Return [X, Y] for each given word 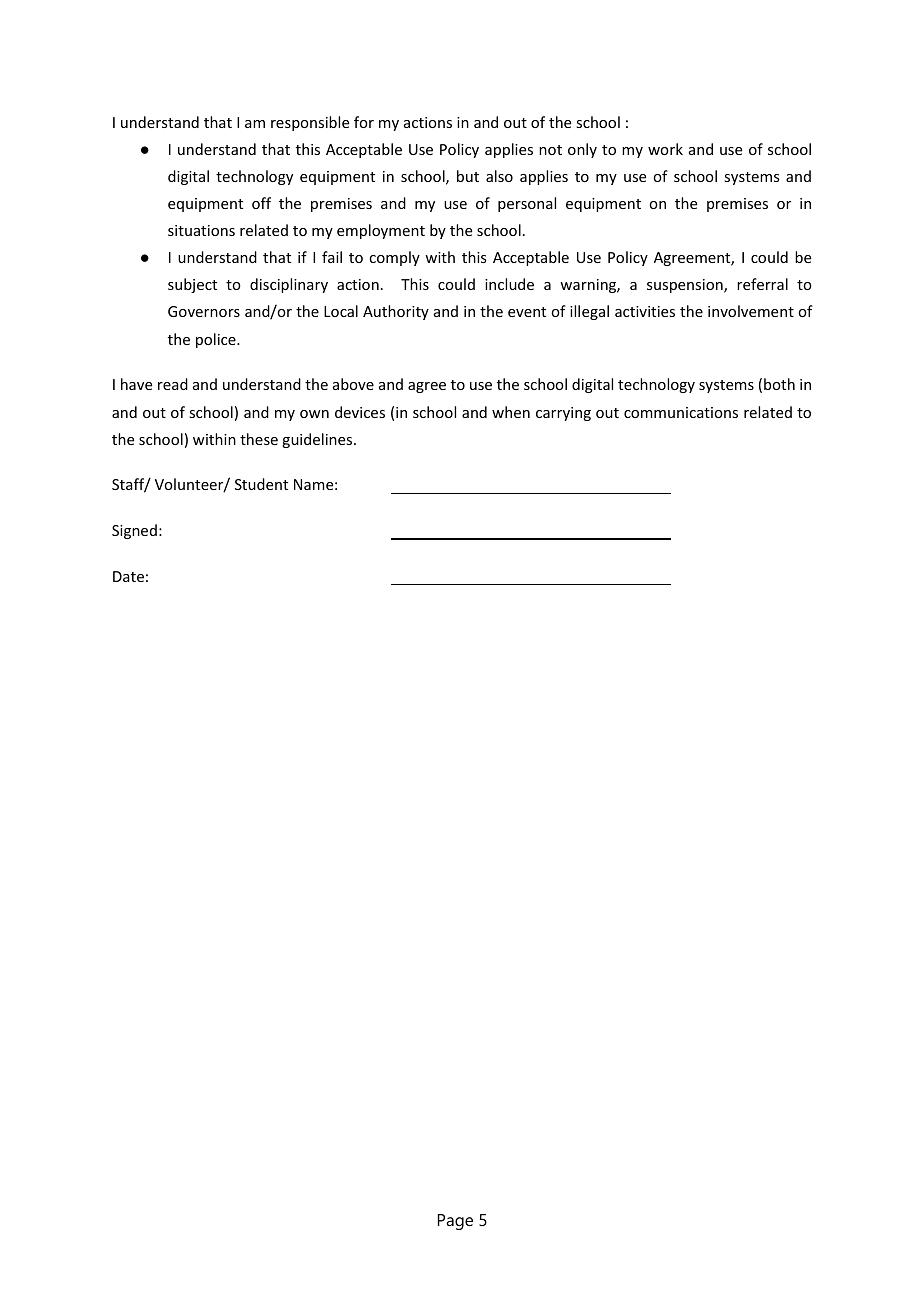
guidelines [318, 440]
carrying [563, 414]
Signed [134, 531]
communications [681, 412]
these [259, 439]
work [665, 149]
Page [455, 1222]
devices [360, 412]
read [173, 384]
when [511, 412]
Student [261, 484]
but [468, 176]
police [217, 340]
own [314, 414]
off [261, 203]
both [779, 384]
